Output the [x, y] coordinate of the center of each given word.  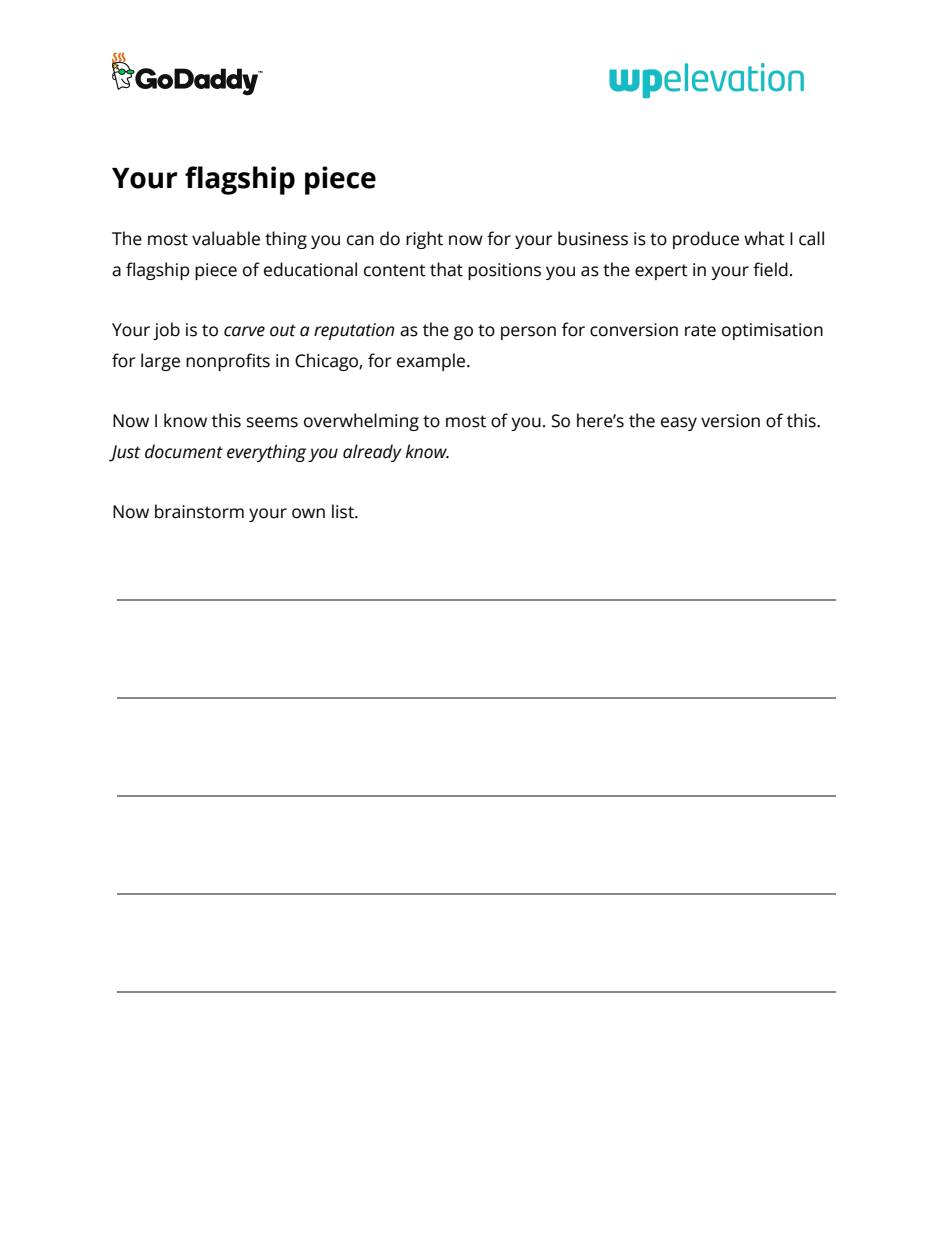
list [344, 511]
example [432, 362]
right [424, 240]
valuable [226, 238]
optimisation [772, 331]
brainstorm [199, 511]
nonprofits [228, 362]
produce [706, 240]
